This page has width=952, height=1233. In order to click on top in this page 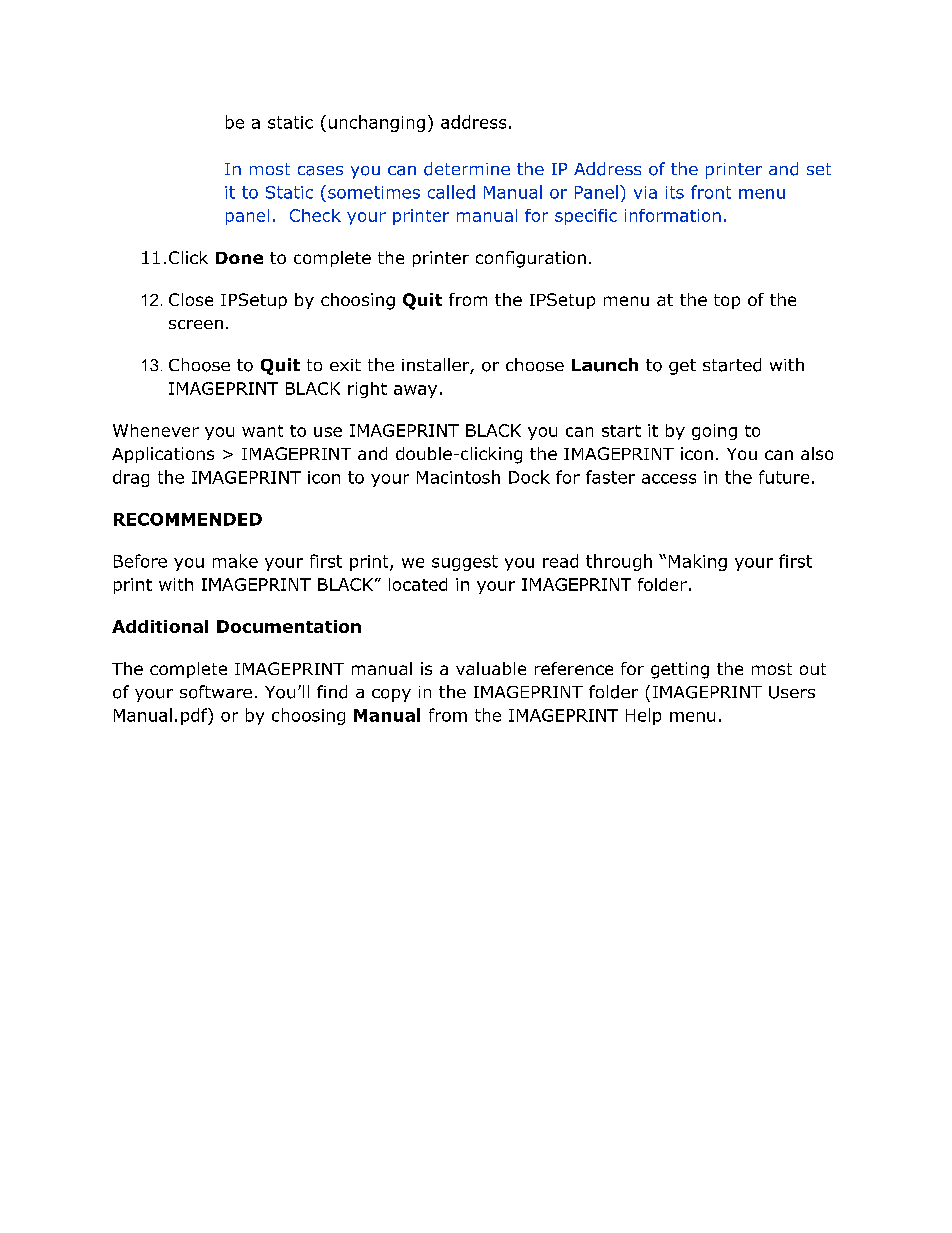, I will do `click(727, 301)`.
